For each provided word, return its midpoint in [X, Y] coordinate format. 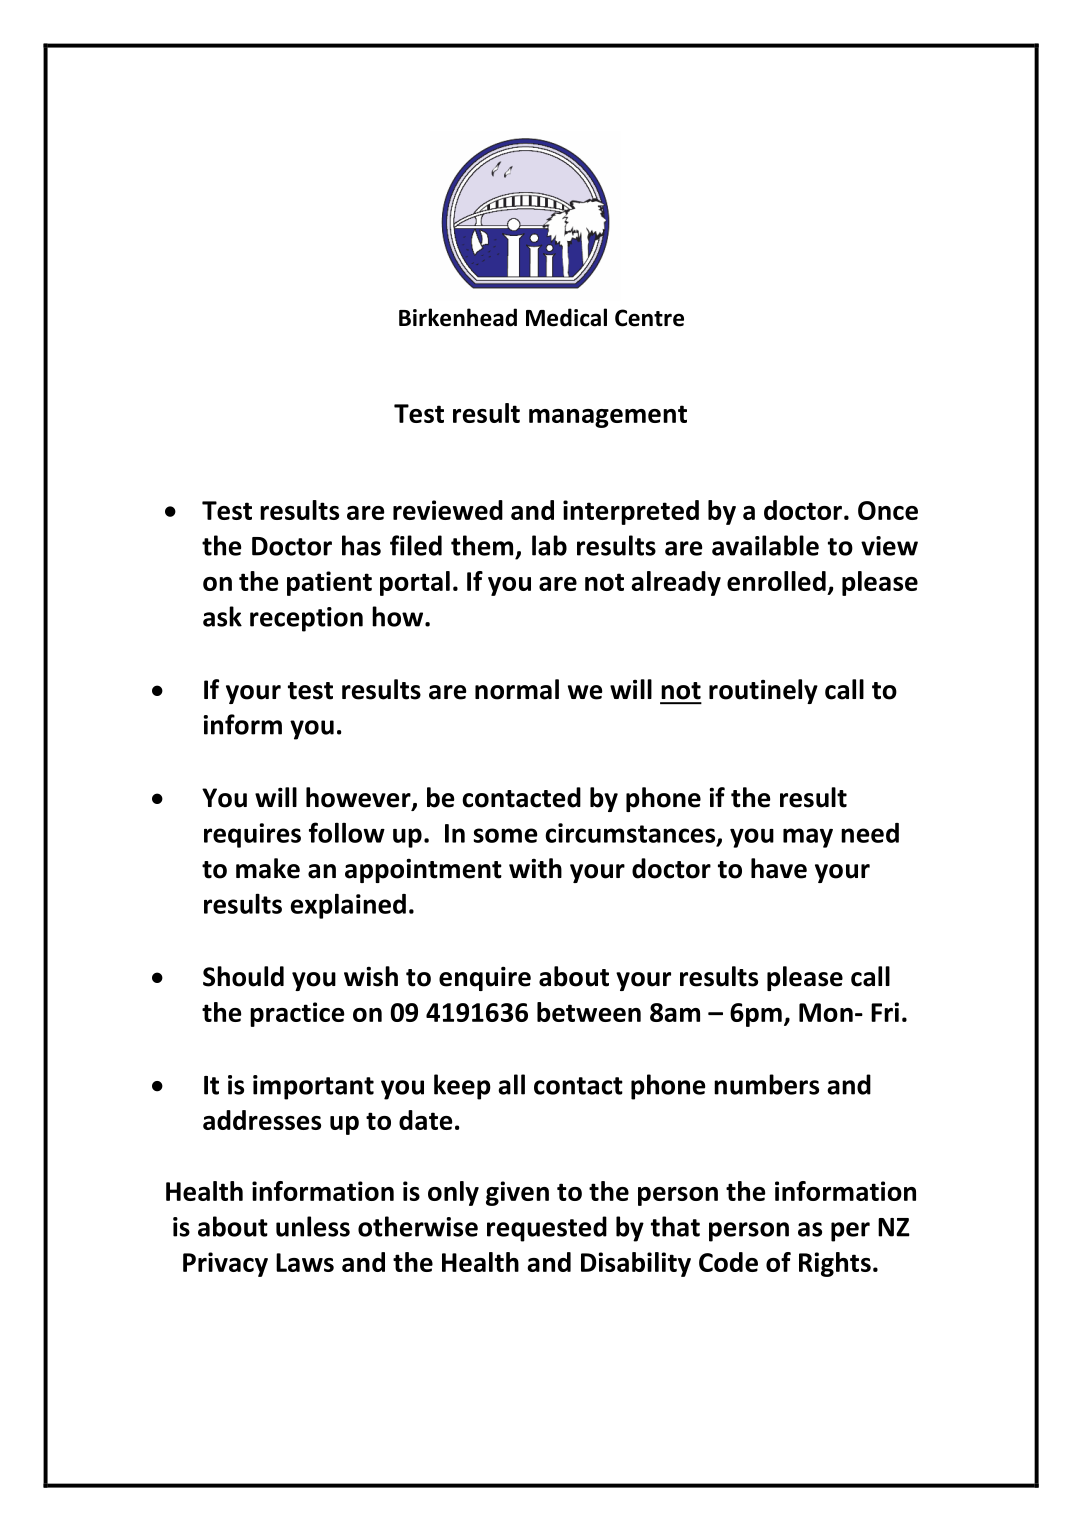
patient [329, 583]
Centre [649, 318]
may [808, 838]
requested [547, 1229]
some [505, 835]
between [589, 1012]
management [608, 416]
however [359, 798]
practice [297, 1014]
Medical [566, 317]
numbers [766, 1084]
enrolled [776, 581]
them [482, 545]
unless [313, 1226]
